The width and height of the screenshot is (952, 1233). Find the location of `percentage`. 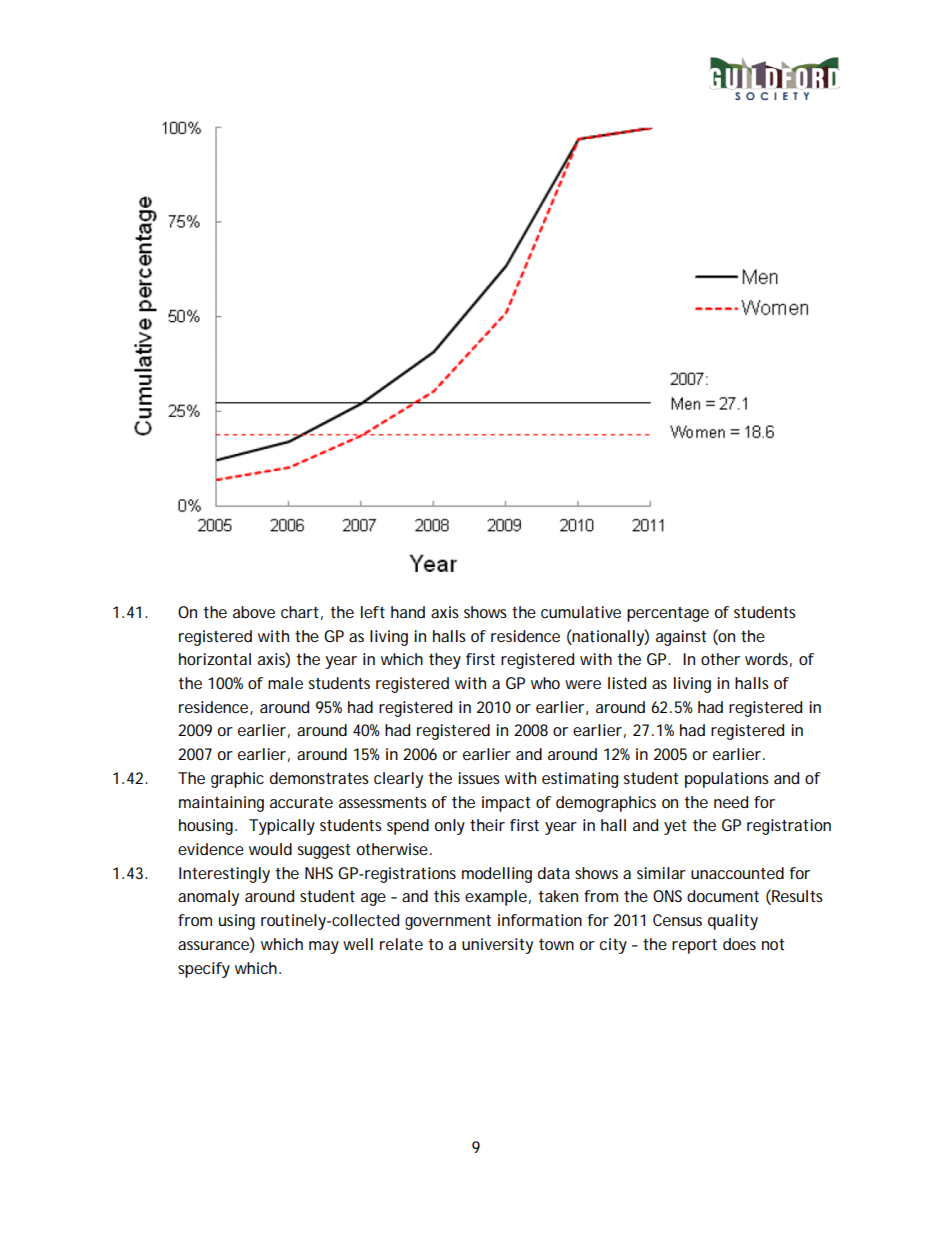

percentage is located at coordinates (668, 614).
